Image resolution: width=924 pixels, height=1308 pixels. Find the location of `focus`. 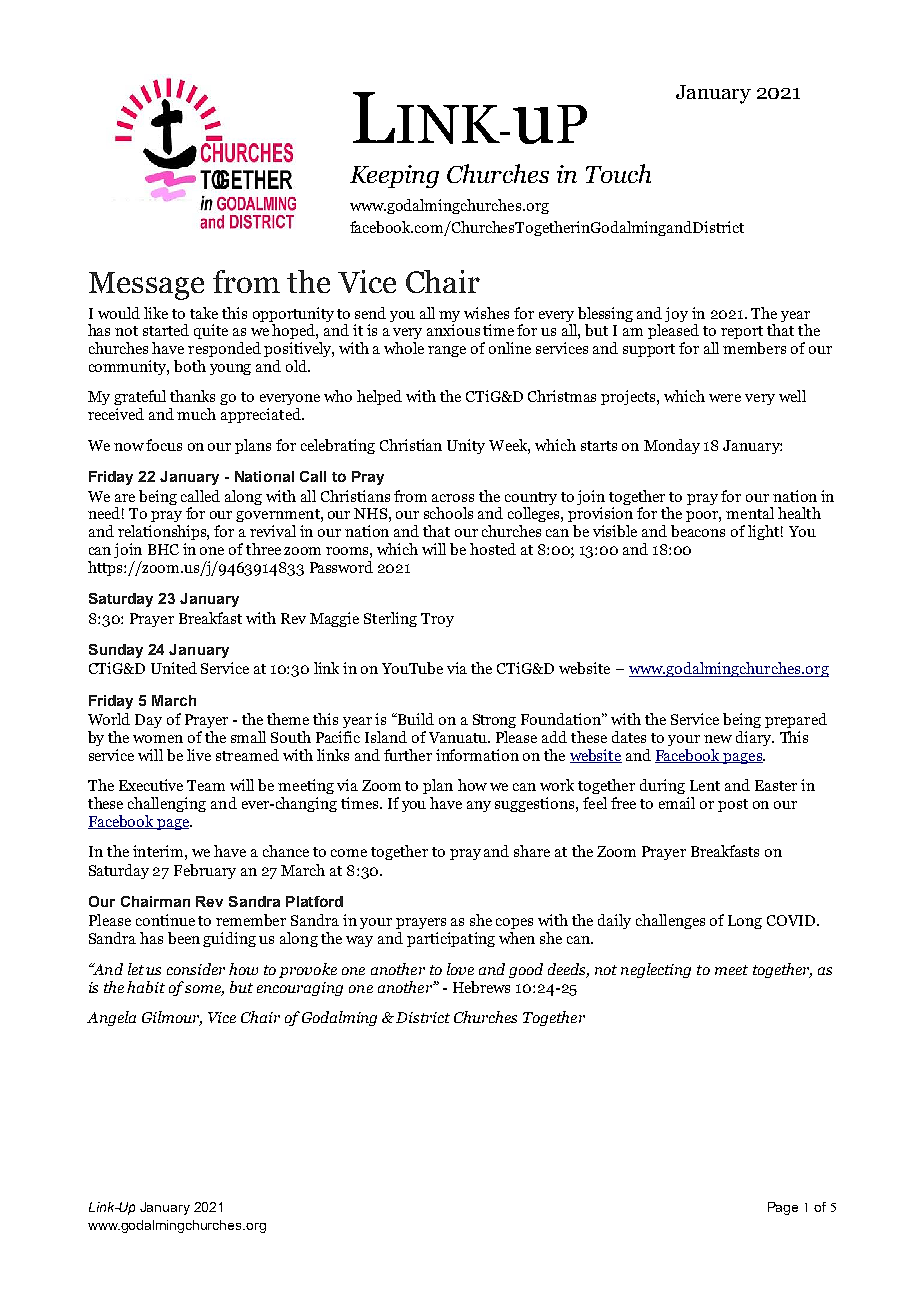

focus is located at coordinates (164, 445).
